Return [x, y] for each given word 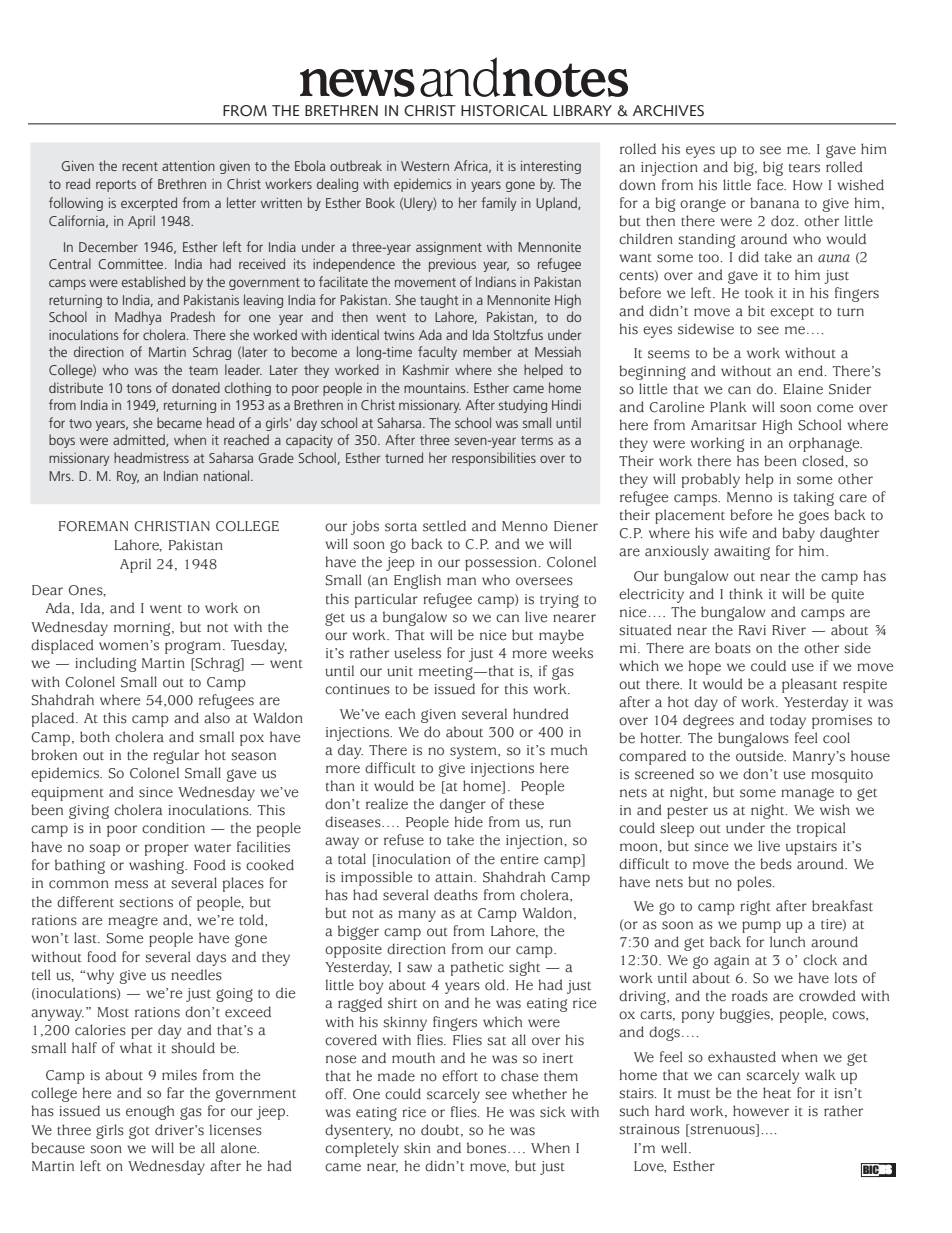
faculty [437, 353]
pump [761, 927]
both [95, 737]
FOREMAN [93, 526]
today [788, 721]
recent [140, 166]
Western [425, 166]
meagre [133, 922]
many [417, 916]
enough [150, 1112]
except [792, 313]
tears [804, 168]
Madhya [138, 318]
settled [444, 526]
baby [798, 534]
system [474, 752]
